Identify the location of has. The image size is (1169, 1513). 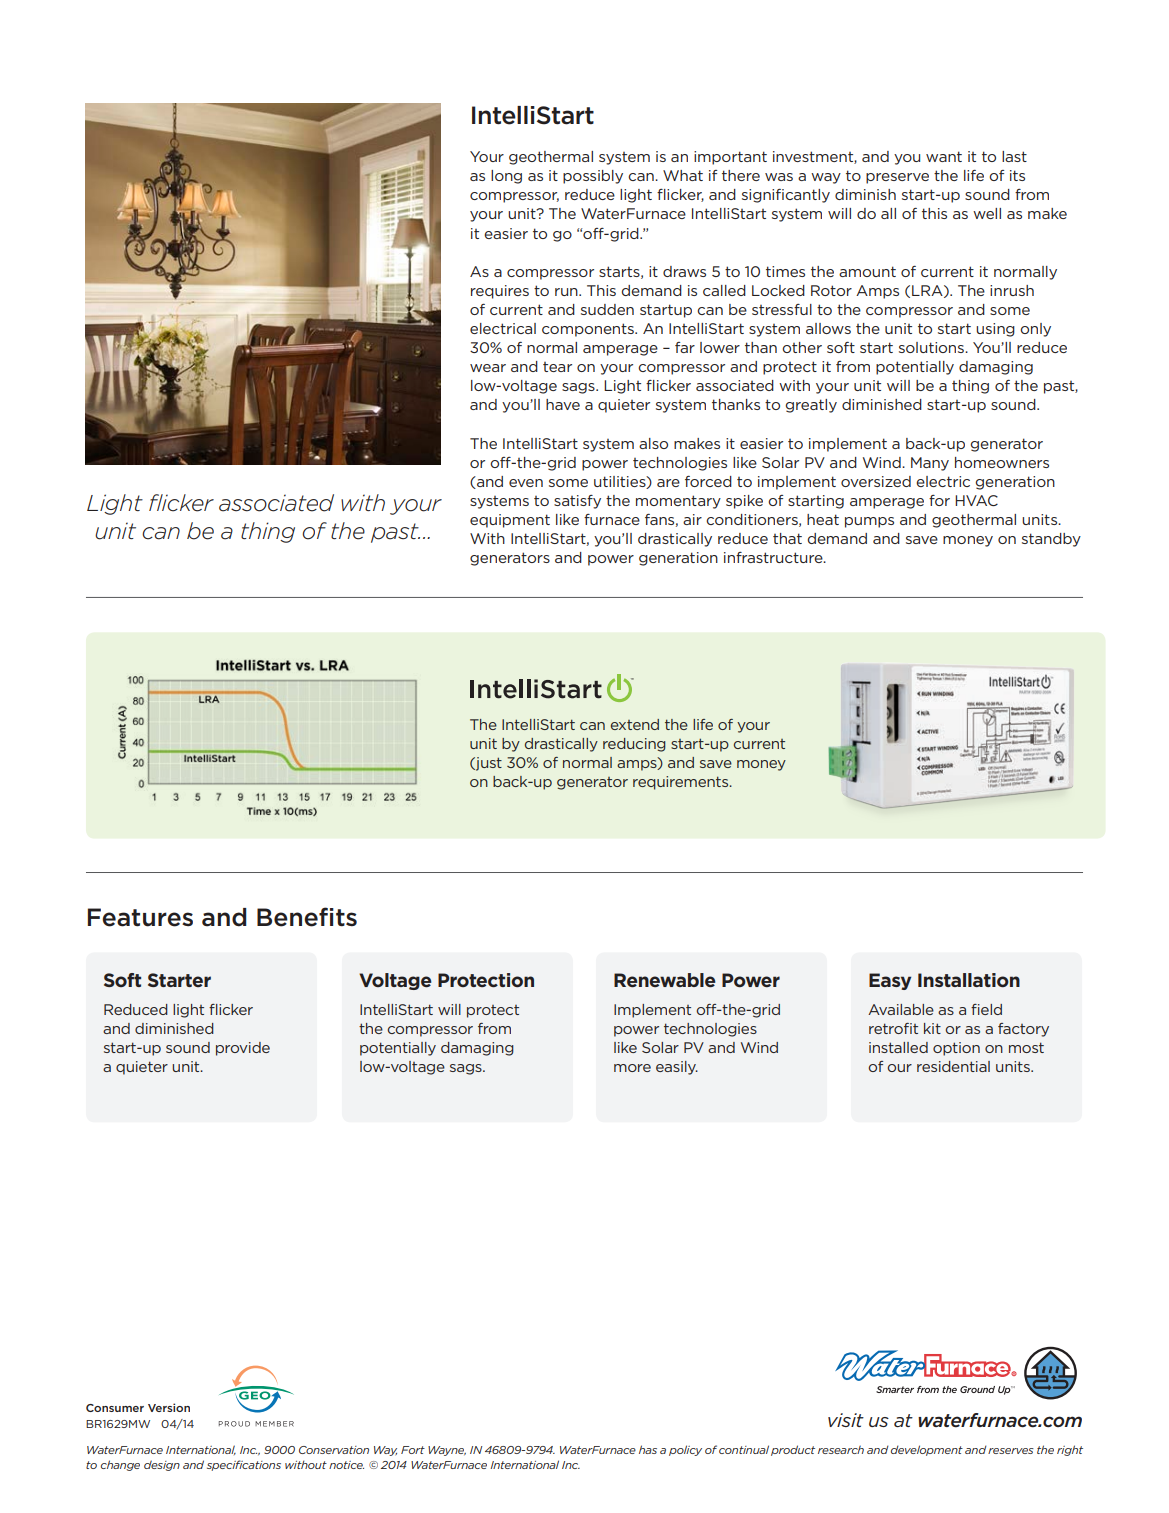
(648, 1449).
